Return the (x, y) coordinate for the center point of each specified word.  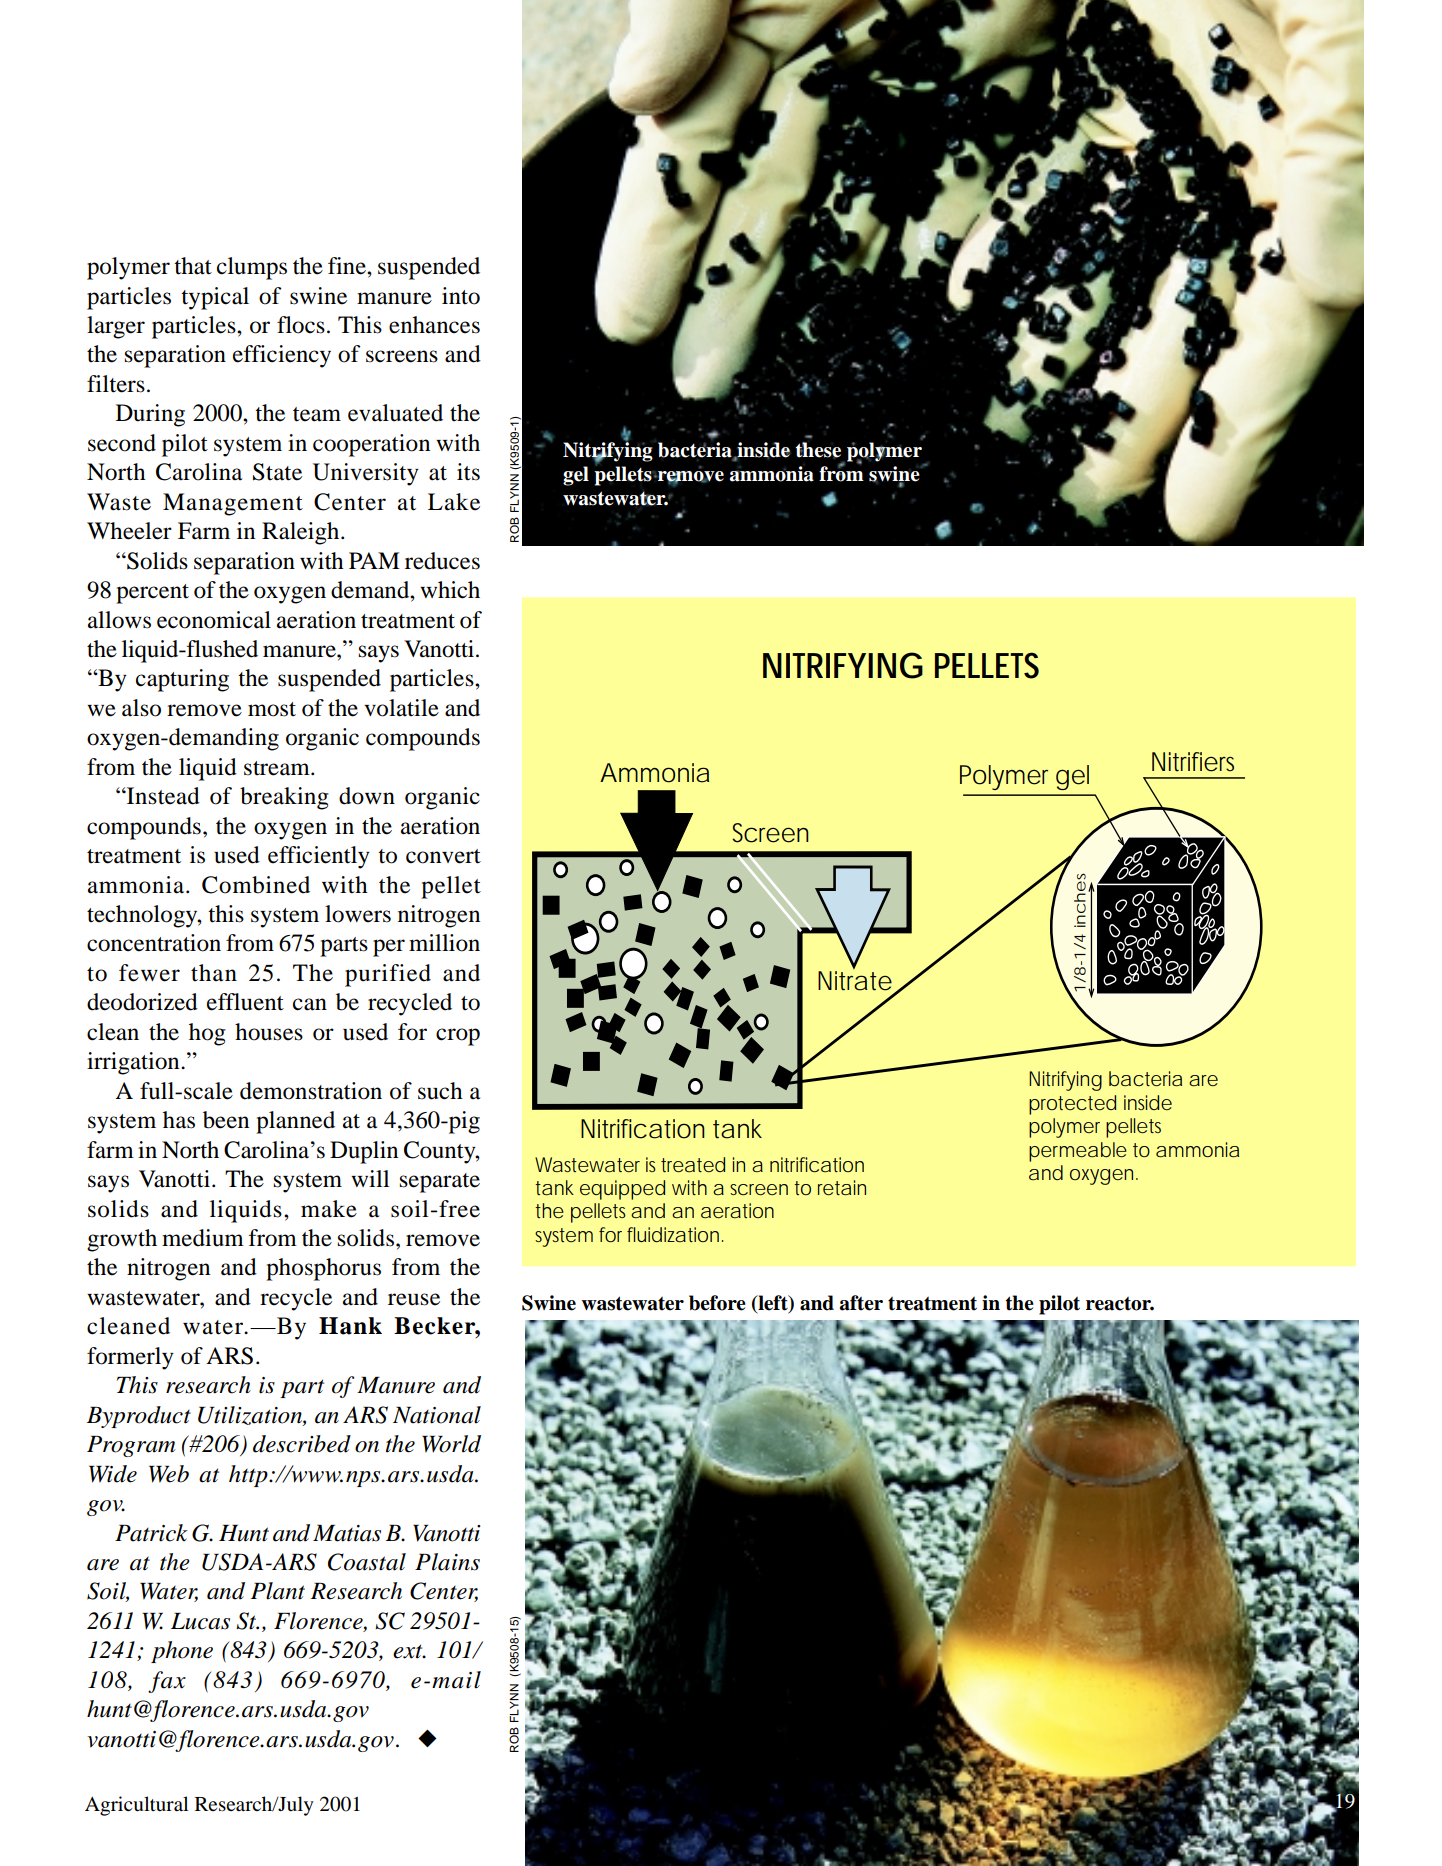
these (818, 450)
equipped (622, 1190)
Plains (447, 1562)
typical (215, 298)
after (861, 1303)
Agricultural (137, 1806)
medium (203, 1238)
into (461, 296)
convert (443, 856)
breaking (284, 798)
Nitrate (855, 981)
